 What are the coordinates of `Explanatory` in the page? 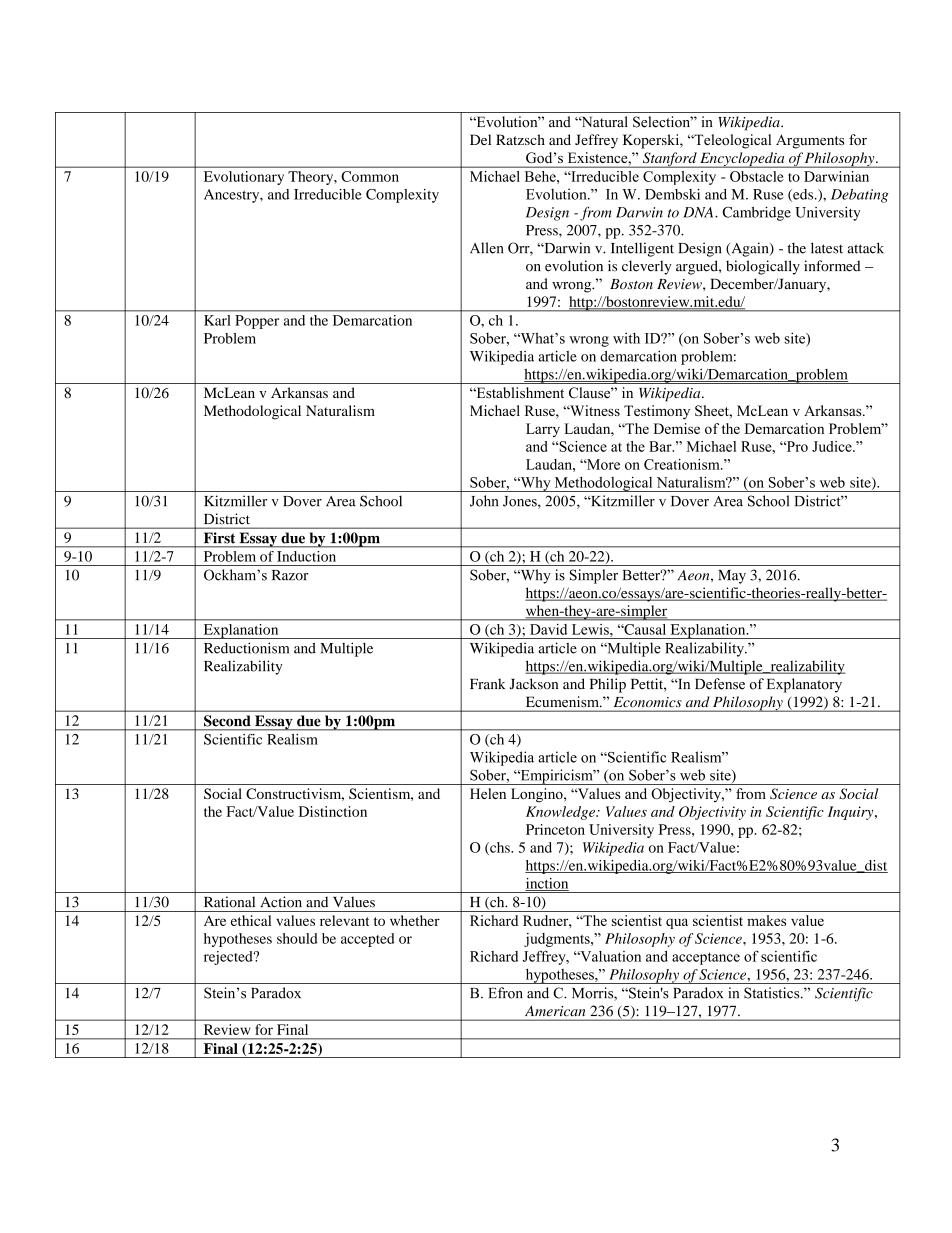 It's located at (804, 685).
